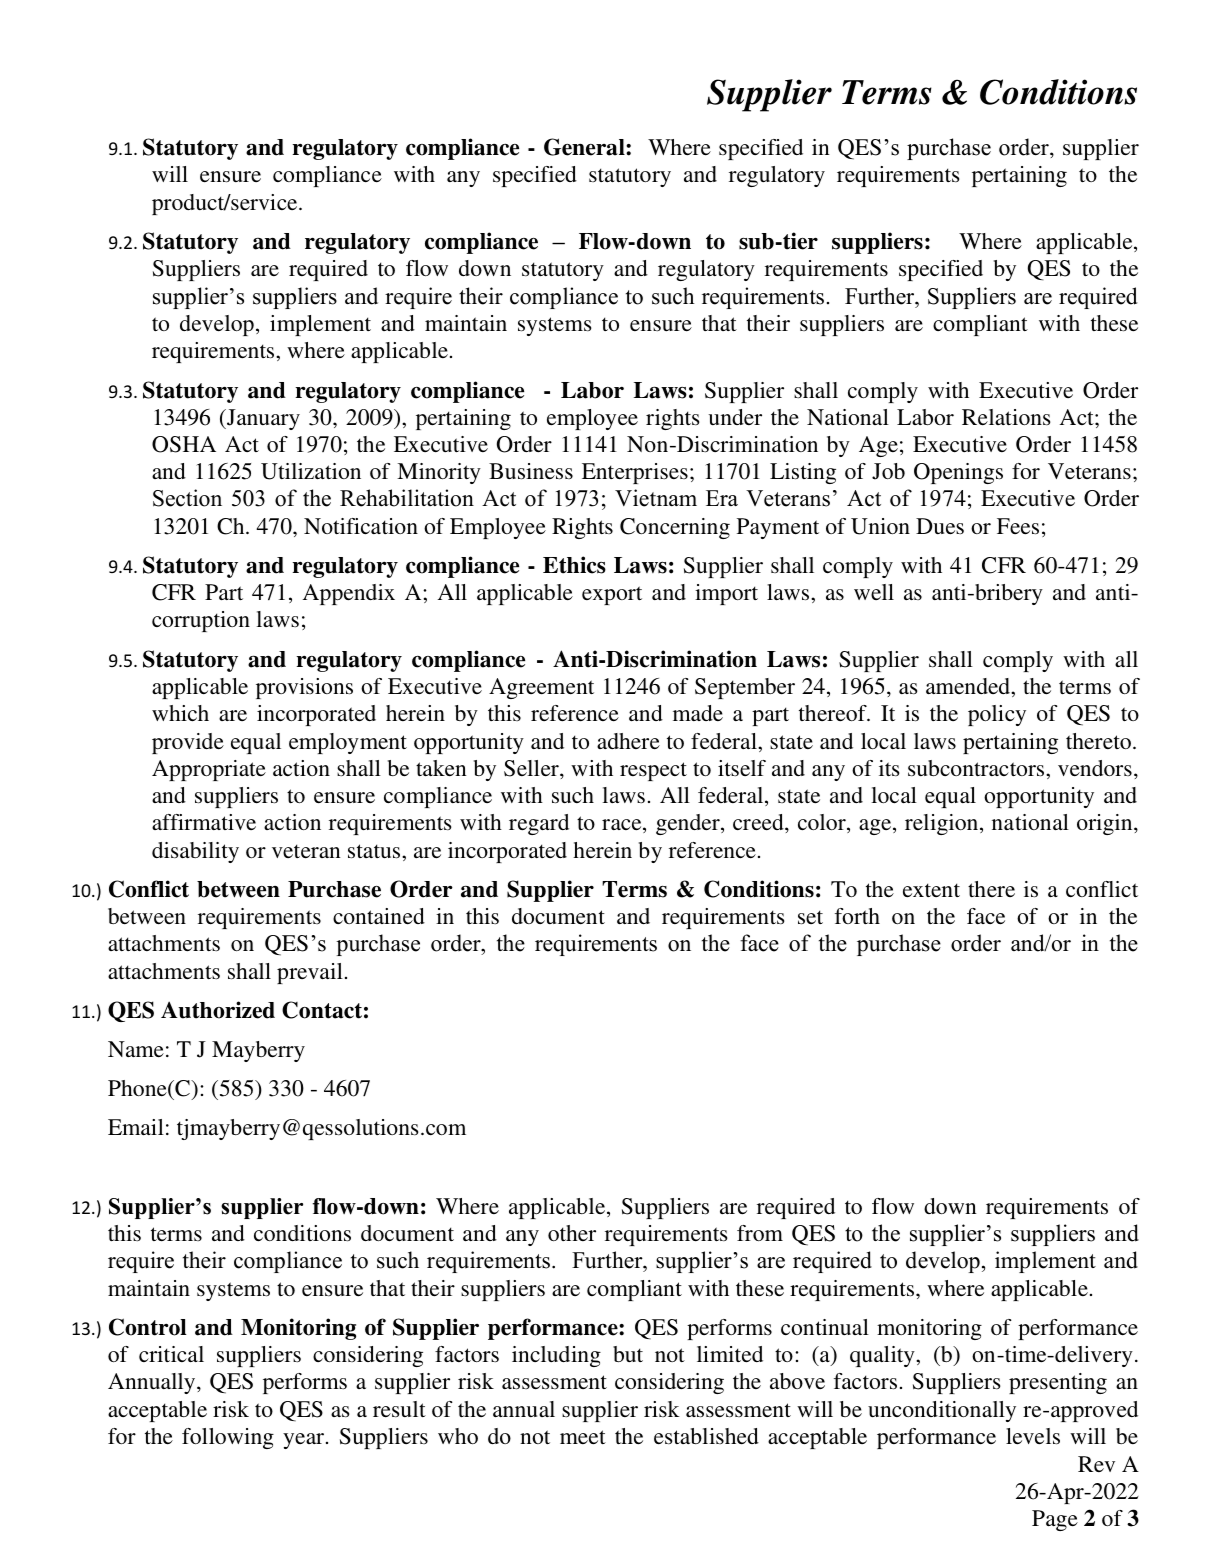 The image size is (1210, 1566). What do you see at coordinates (204, 822) in the page?
I see `affirmative` at bounding box center [204, 822].
